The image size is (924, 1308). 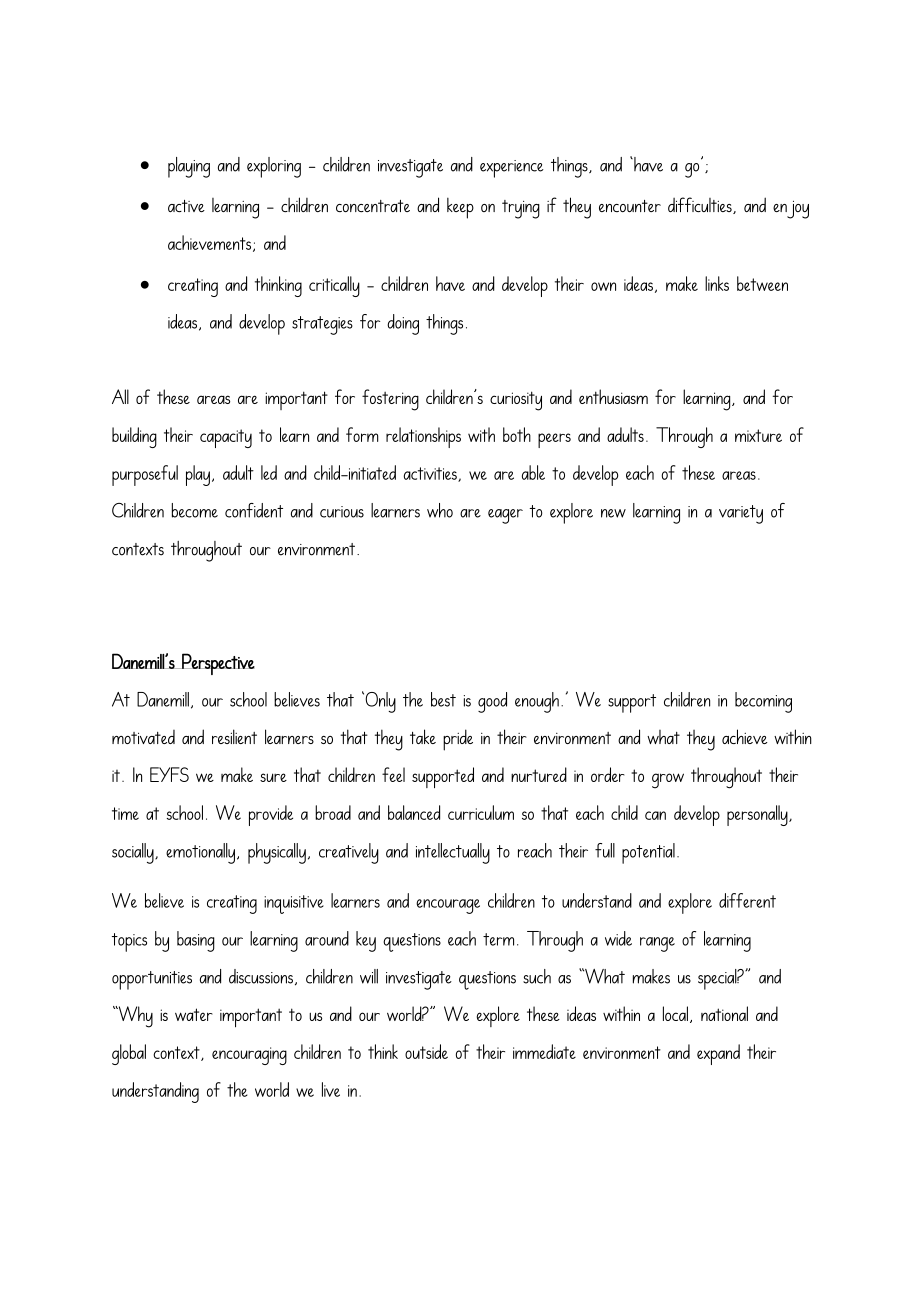 What do you see at coordinates (431, 474) in the image?
I see `activities` at bounding box center [431, 474].
